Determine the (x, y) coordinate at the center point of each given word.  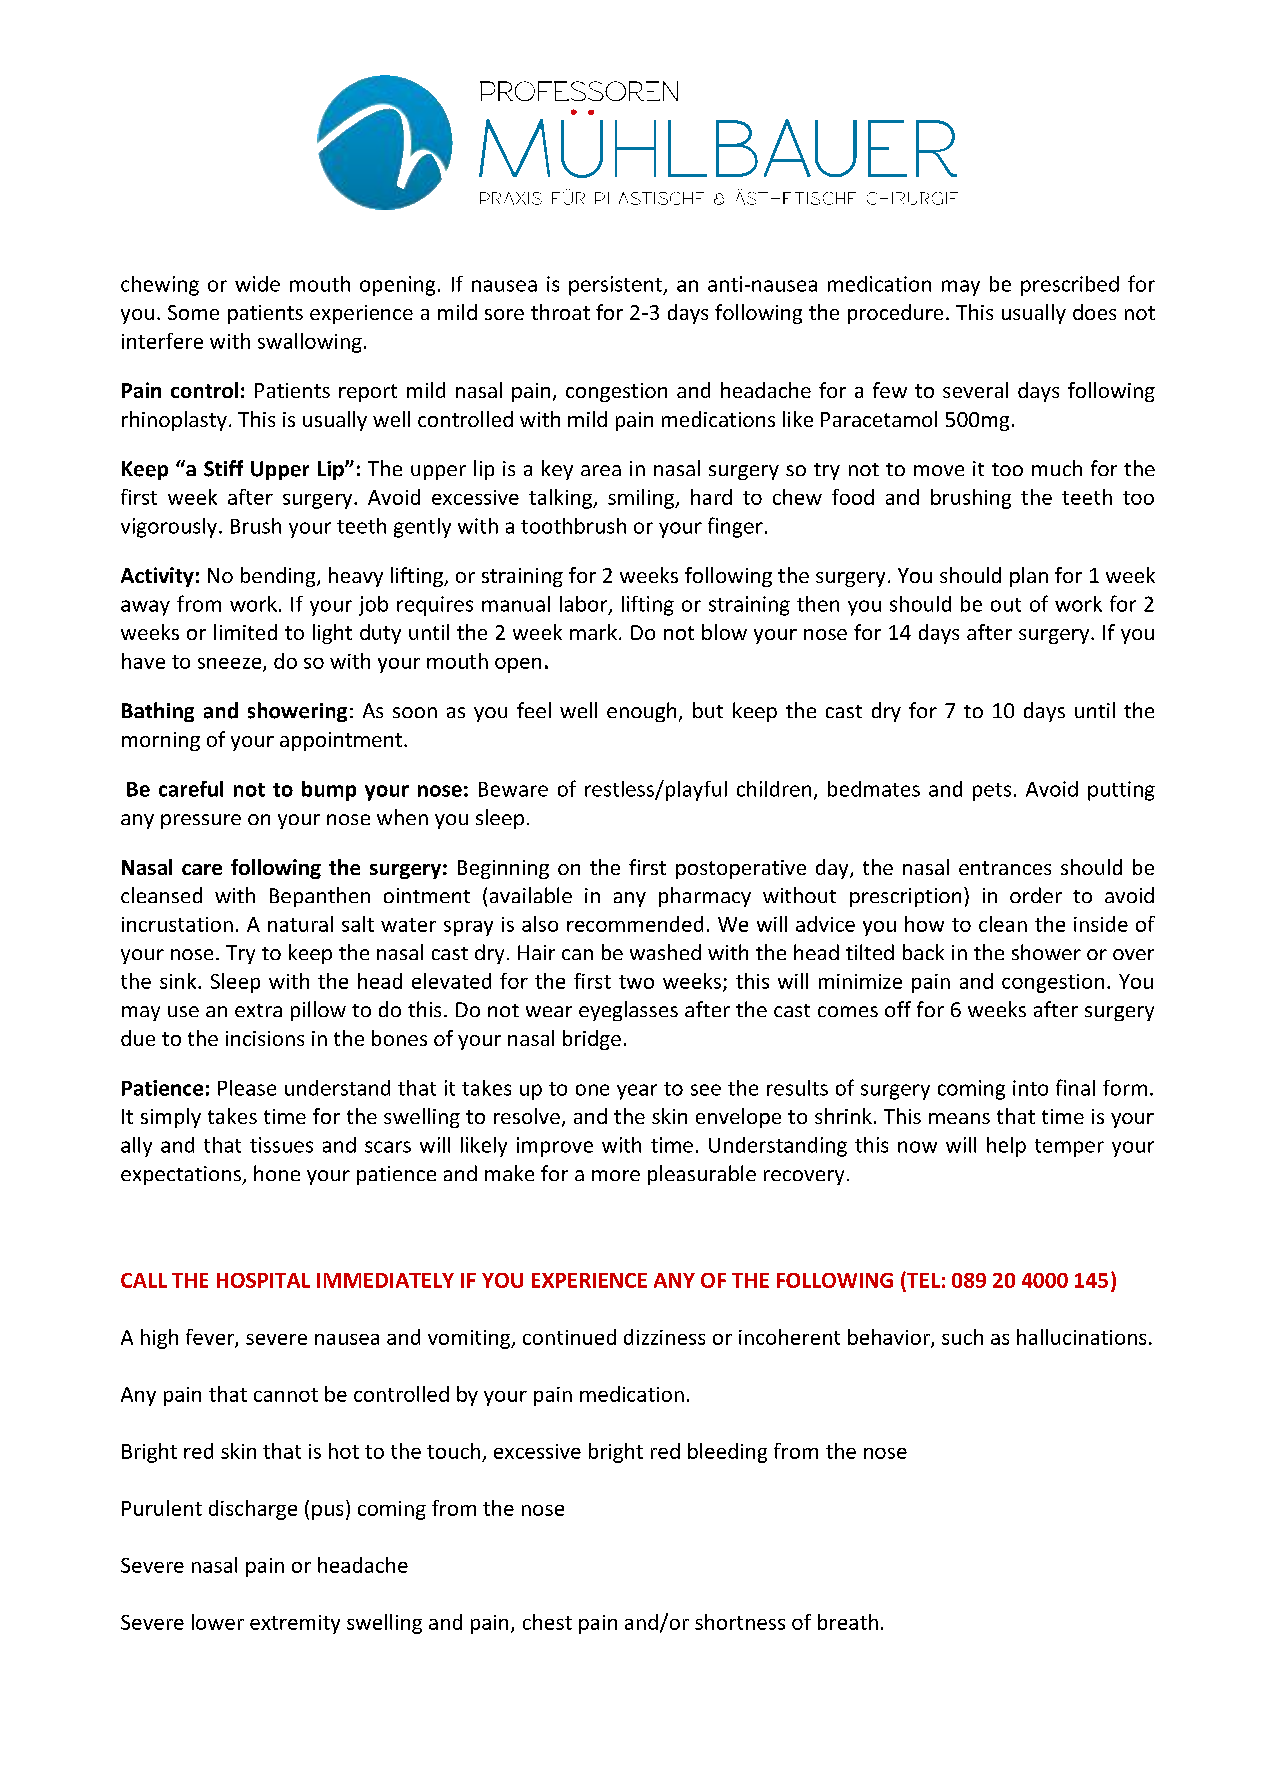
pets (992, 792)
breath (848, 1622)
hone (277, 1173)
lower (218, 1622)
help (1006, 1147)
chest (547, 1622)
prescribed (1070, 286)
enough (641, 712)
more (616, 1175)
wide (257, 284)
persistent (616, 286)
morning (161, 741)
